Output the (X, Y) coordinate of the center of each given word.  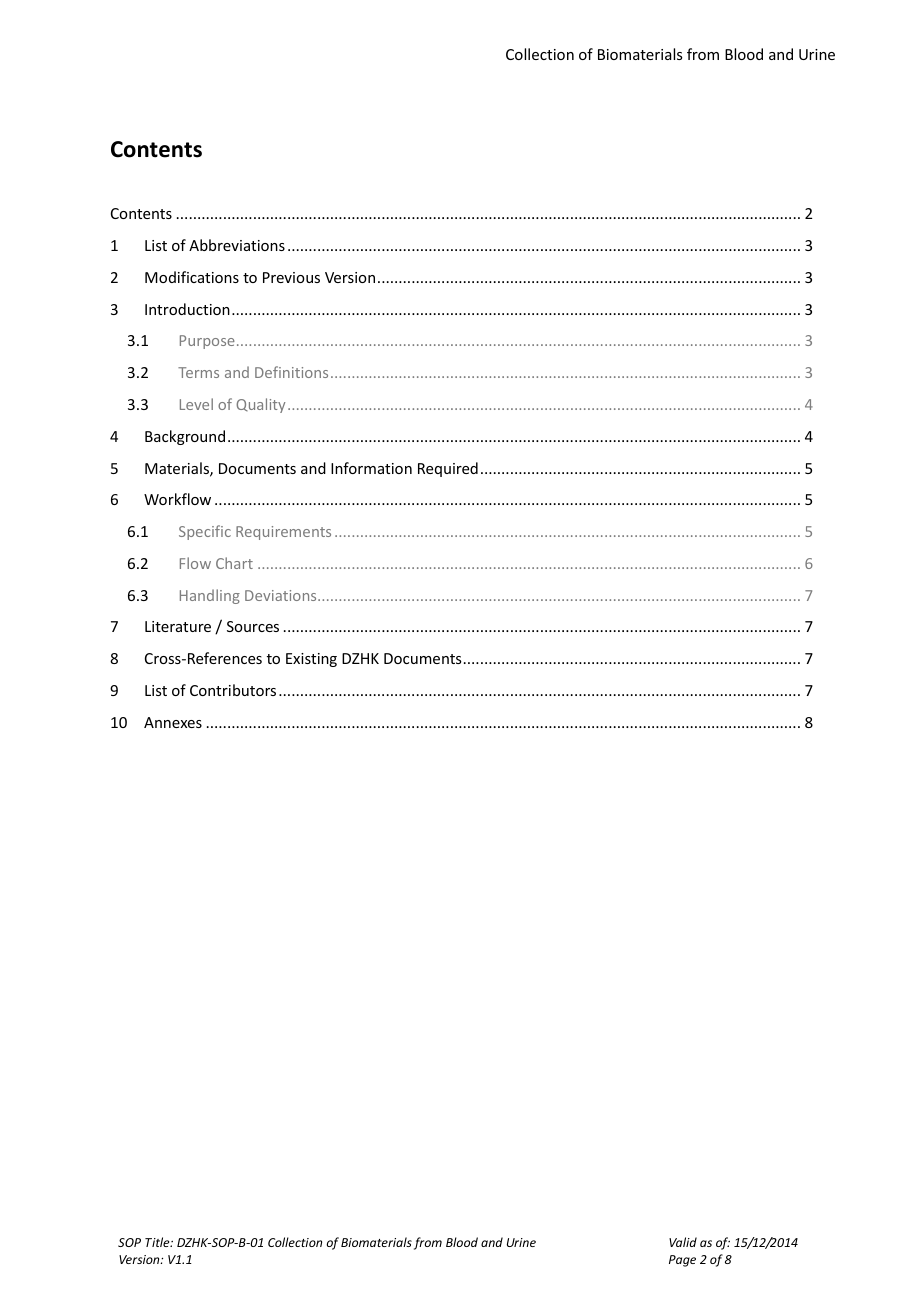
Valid (683, 1242)
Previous (291, 277)
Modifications (192, 277)
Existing (311, 660)
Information (371, 468)
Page (682, 1261)
